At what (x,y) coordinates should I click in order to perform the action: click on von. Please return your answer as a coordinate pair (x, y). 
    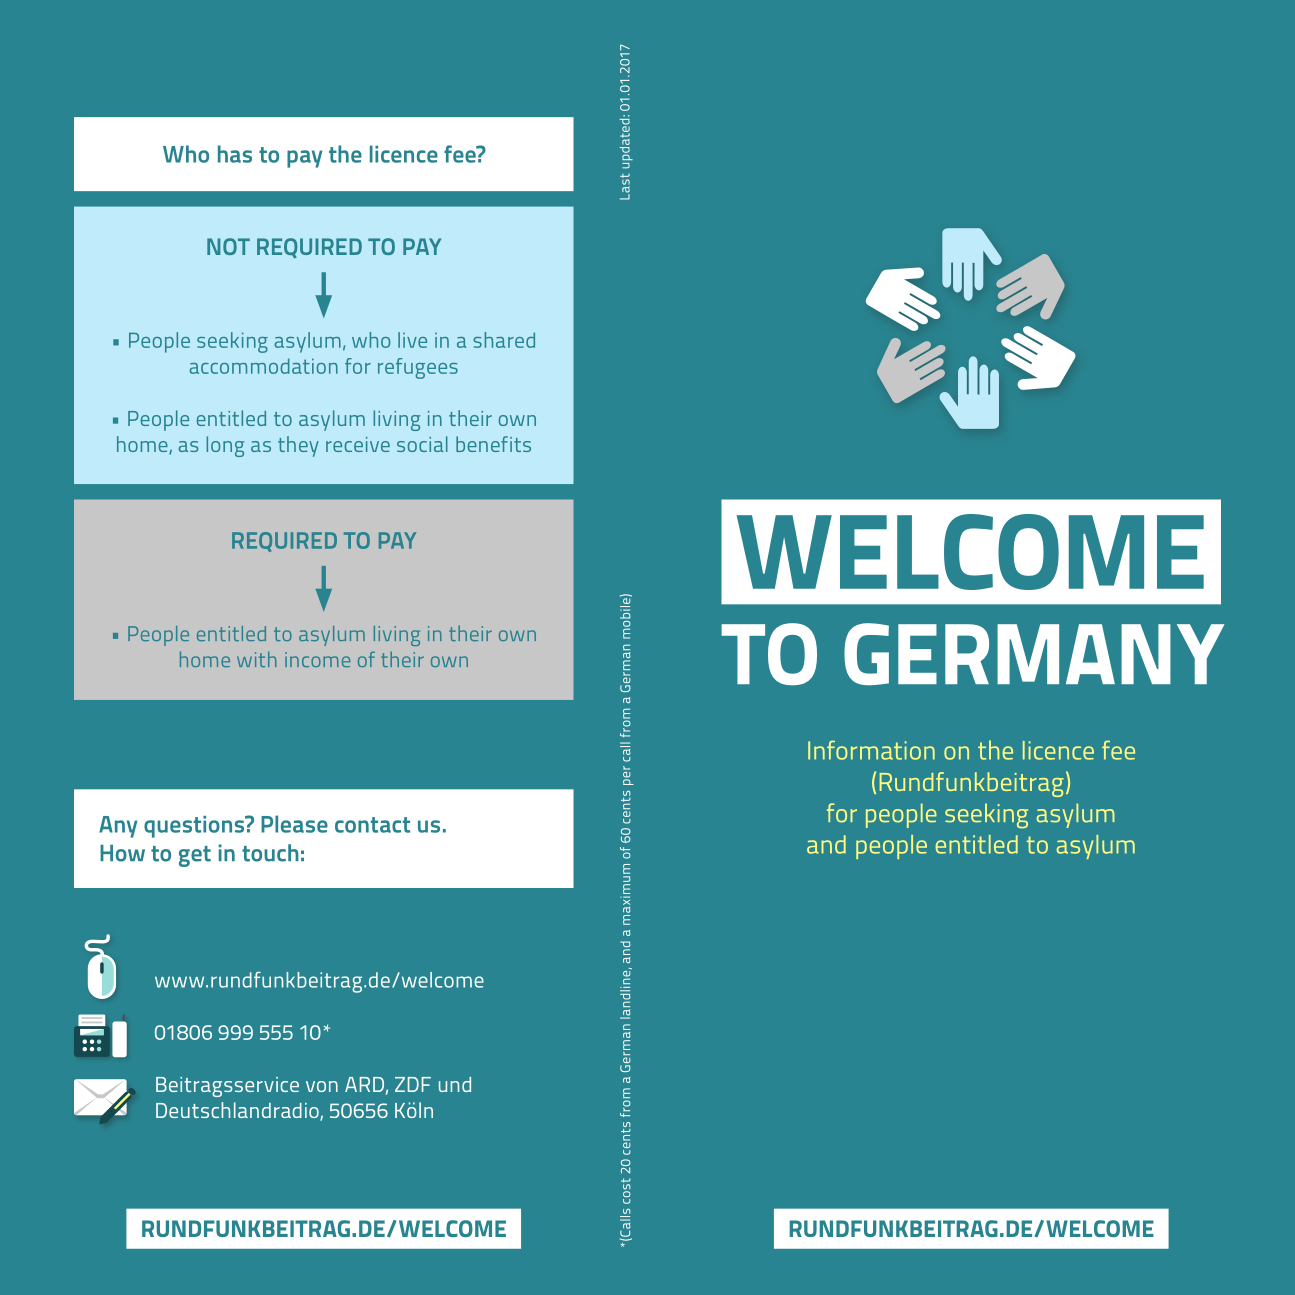
    Looking at the image, I should click on (322, 1086).
